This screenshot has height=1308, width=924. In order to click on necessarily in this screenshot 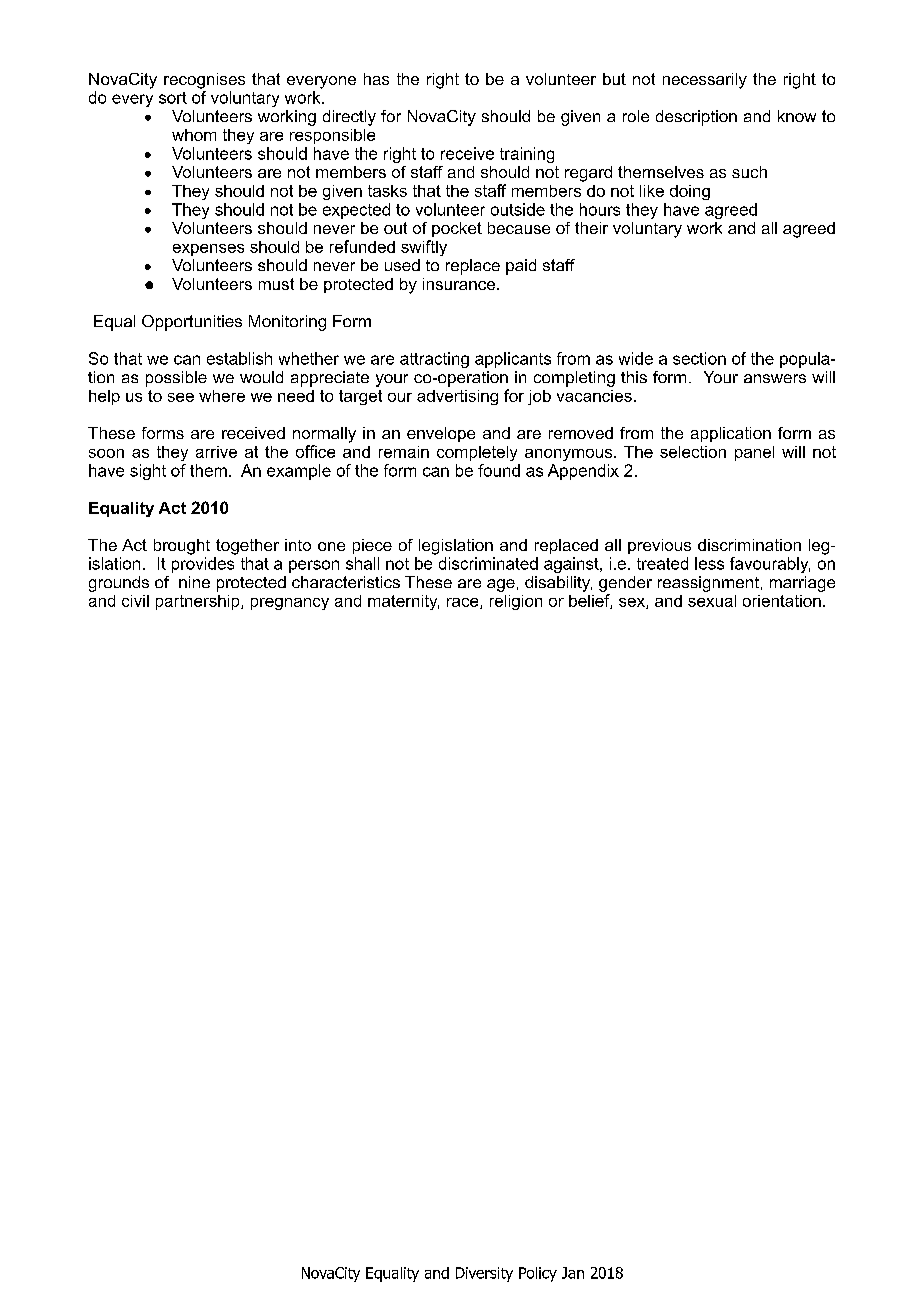, I will do `click(705, 81)`.
